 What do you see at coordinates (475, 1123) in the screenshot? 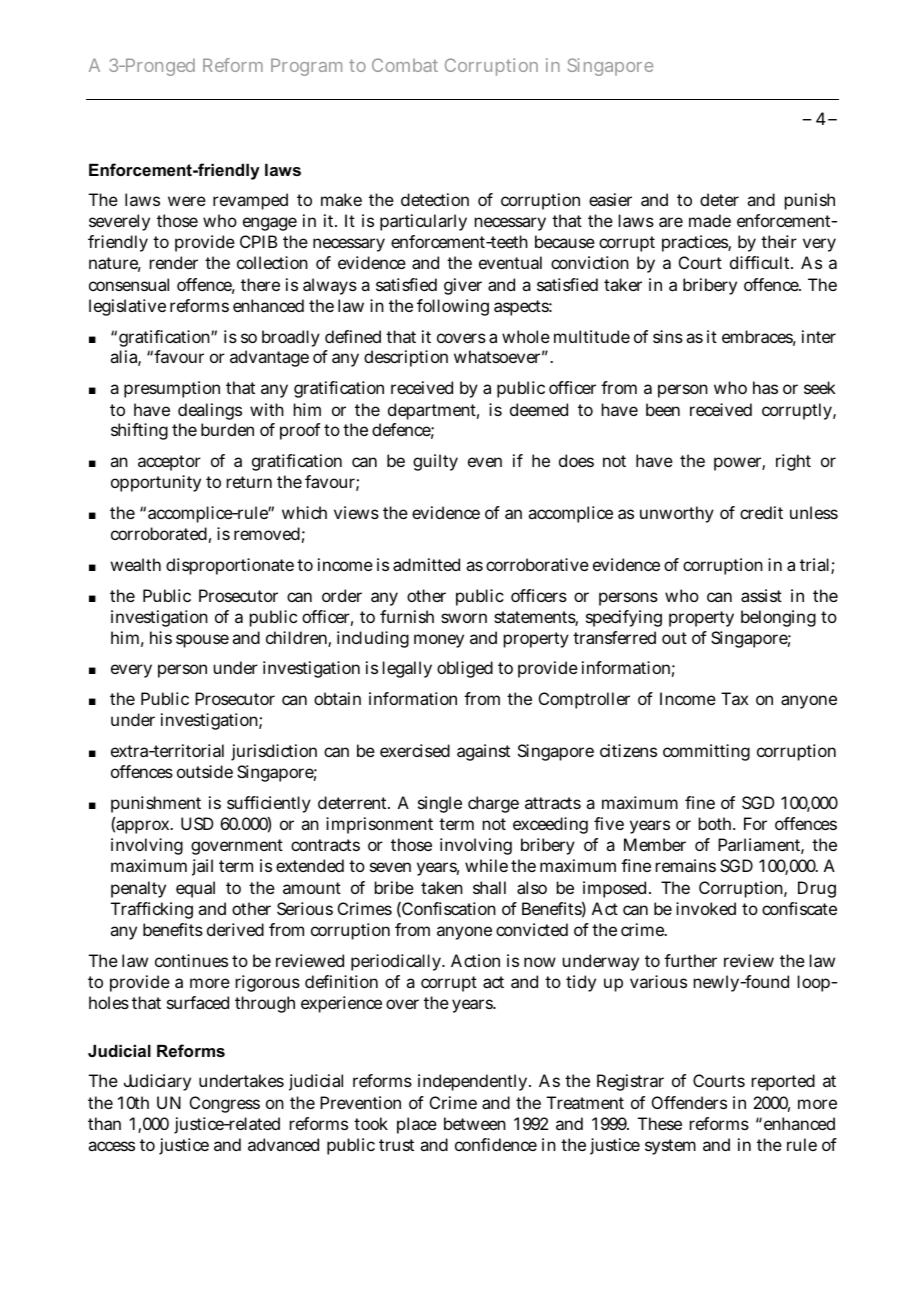
I see `between` at bounding box center [475, 1123].
